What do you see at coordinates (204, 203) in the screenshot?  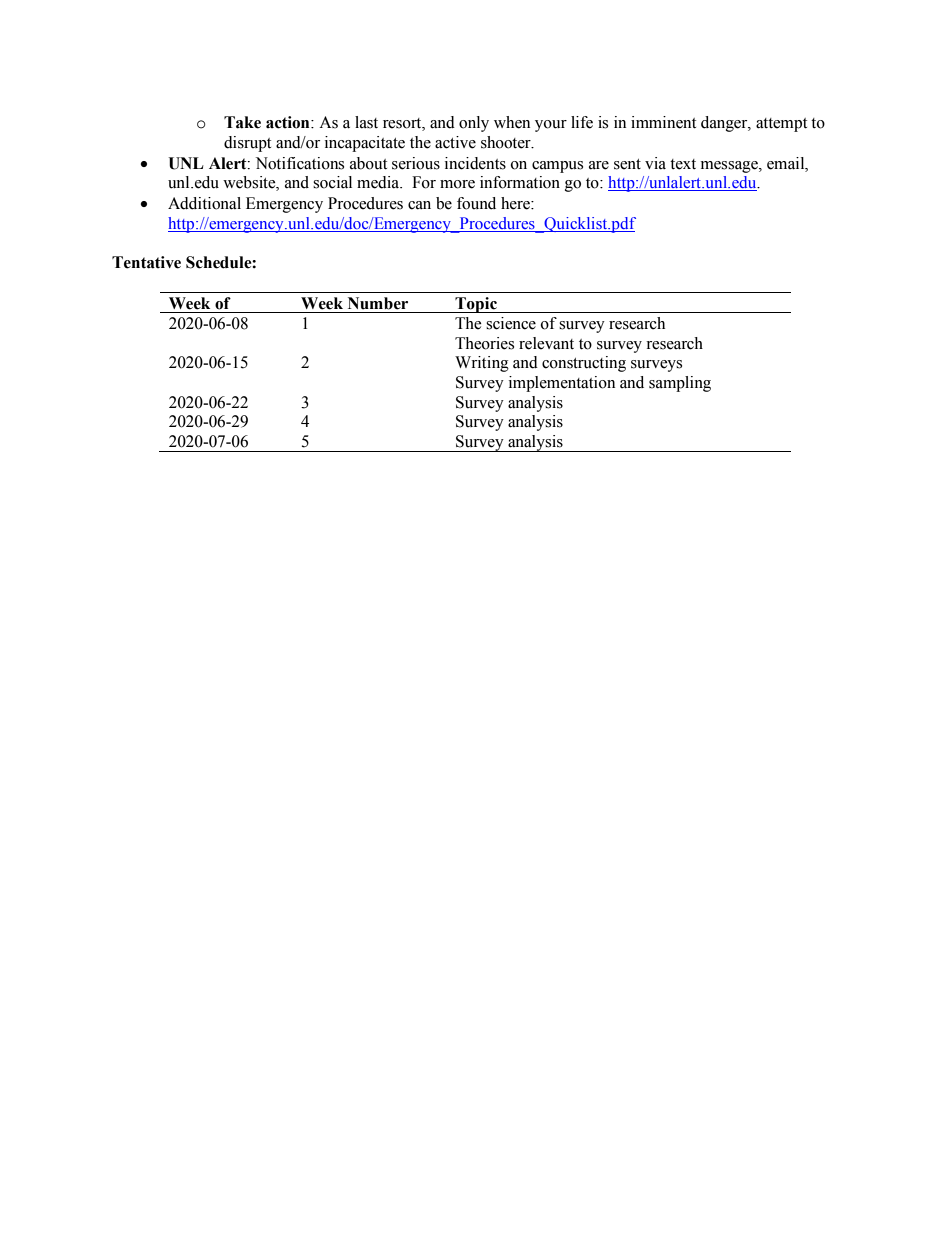 I see `Additional` at bounding box center [204, 203].
